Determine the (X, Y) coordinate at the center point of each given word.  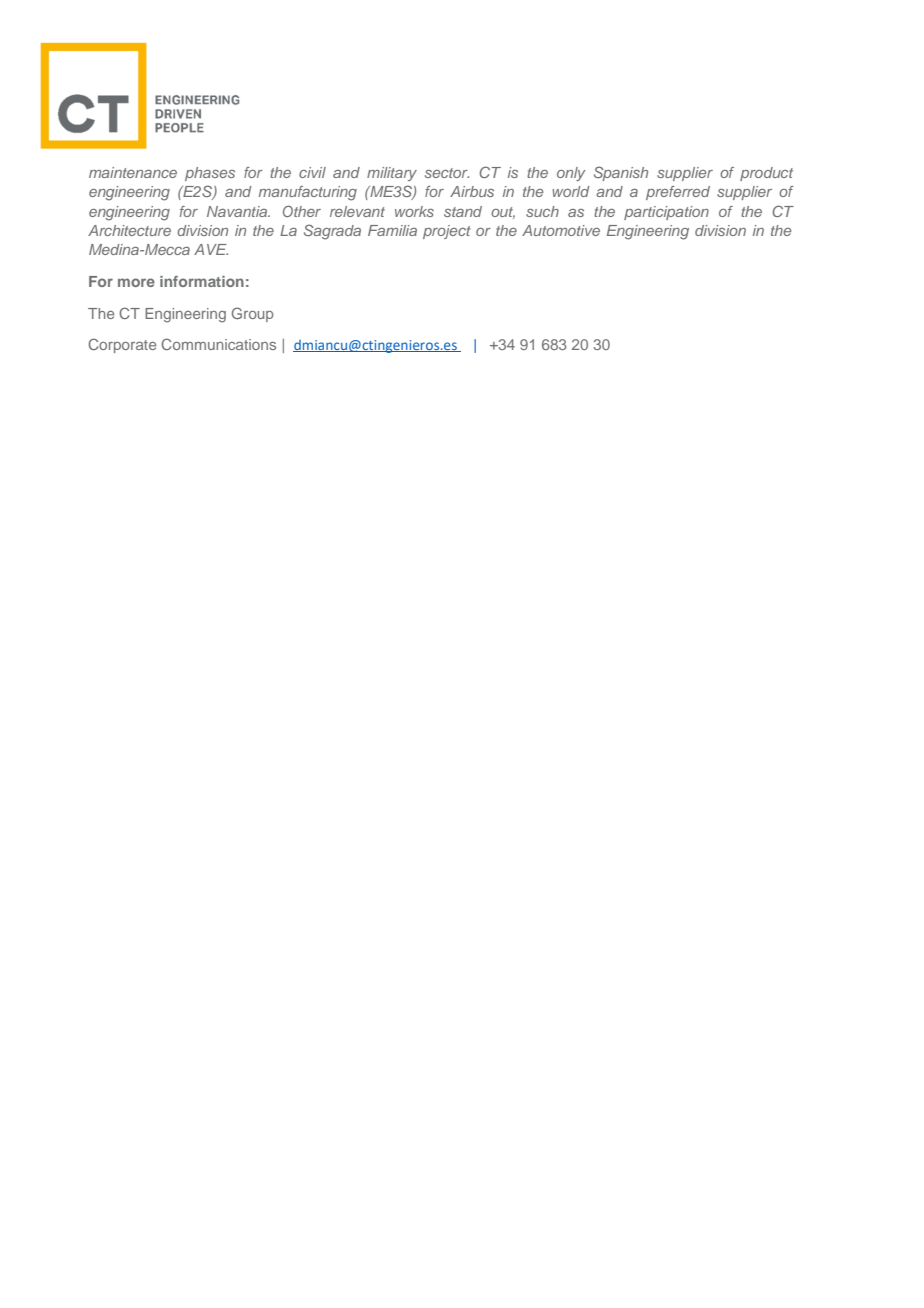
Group (253, 314)
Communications (218, 344)
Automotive (561, 230)
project (447, 232)
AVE (211, 249)
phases (210, 174)
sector (447, 173)
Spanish (621, 173)
